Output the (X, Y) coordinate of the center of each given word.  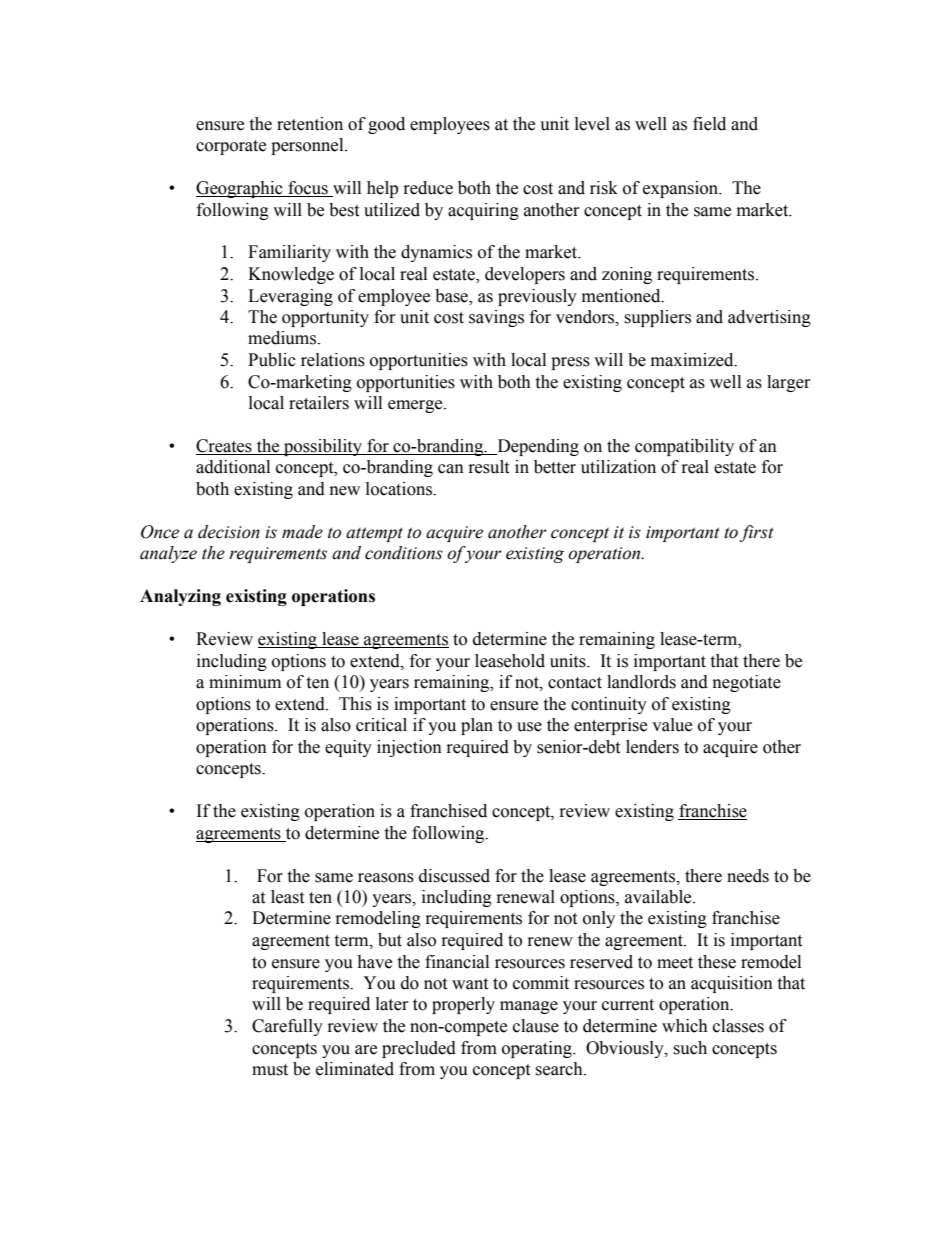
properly (463, 1005)
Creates (225, 447)
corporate (231, 147)
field (709, 124)
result (489, 467)
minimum (245, 682)
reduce (428, 188)
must (270, 1070)
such (690, 1048)
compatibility (684, 447)
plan (477, 726)
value (672, 725)
